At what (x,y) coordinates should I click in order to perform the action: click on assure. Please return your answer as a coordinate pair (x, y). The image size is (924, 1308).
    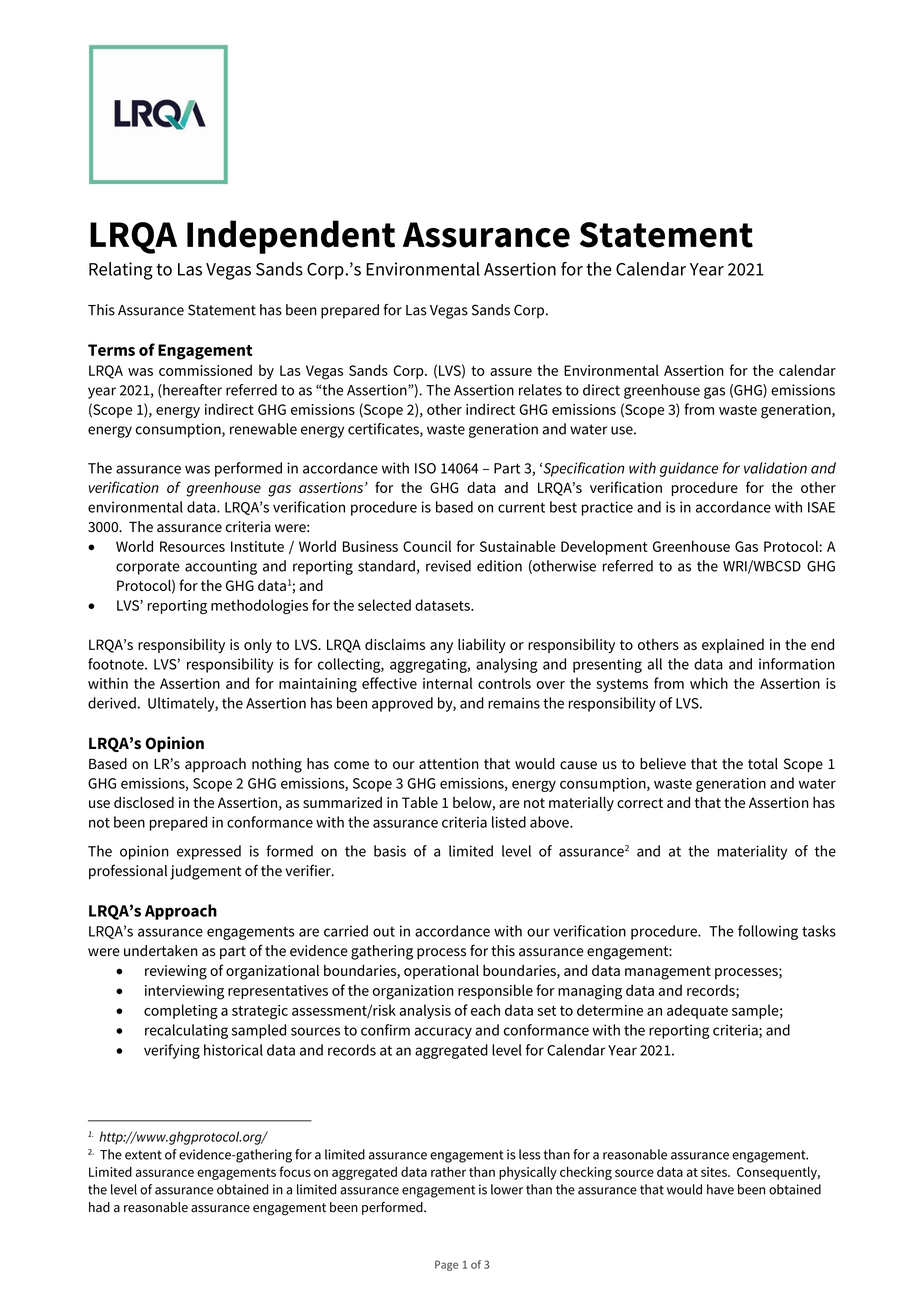
    Looking at the image, I should click on (511, 372).
